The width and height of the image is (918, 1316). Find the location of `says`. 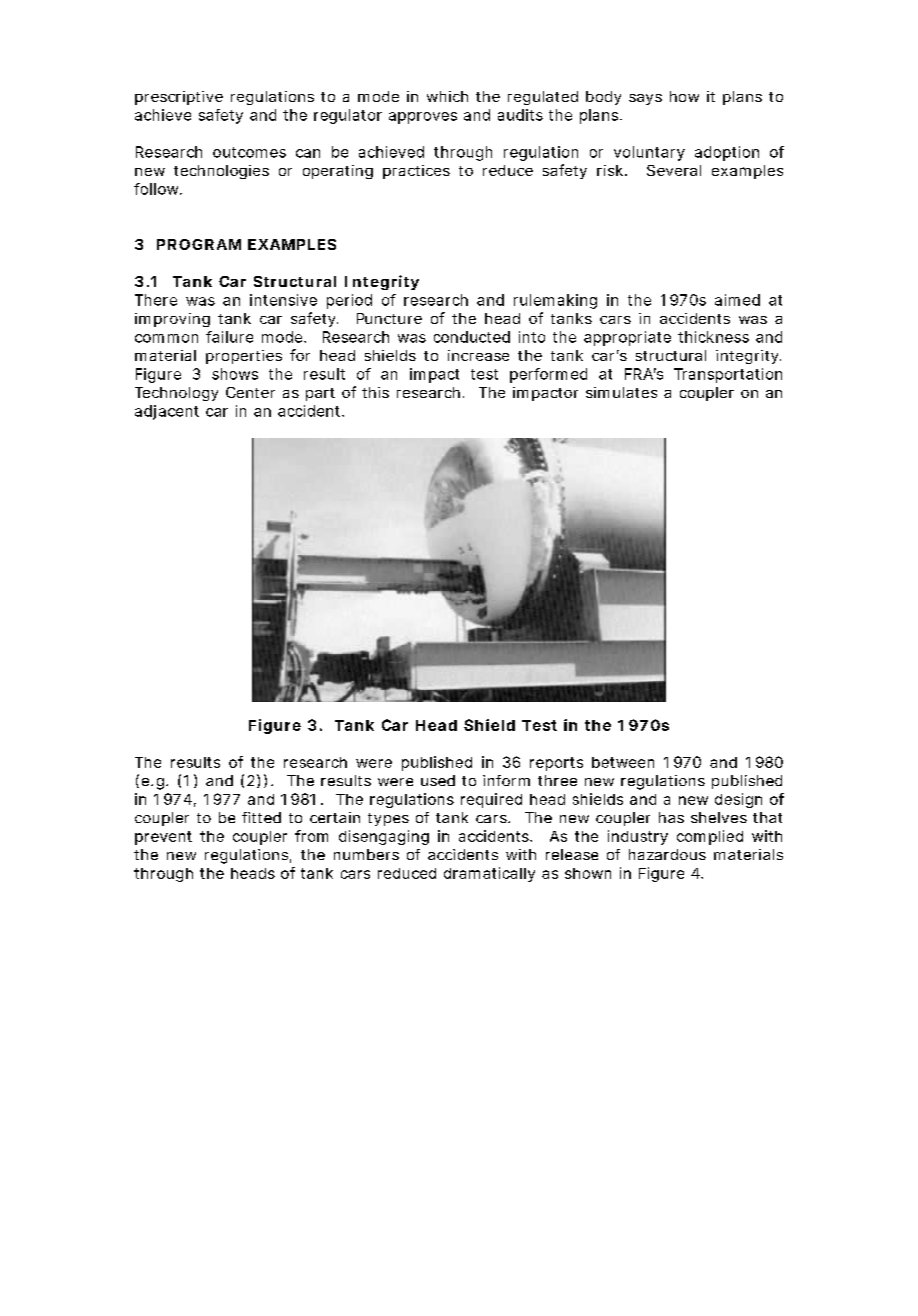

says is located at coordinates (645, 99).
